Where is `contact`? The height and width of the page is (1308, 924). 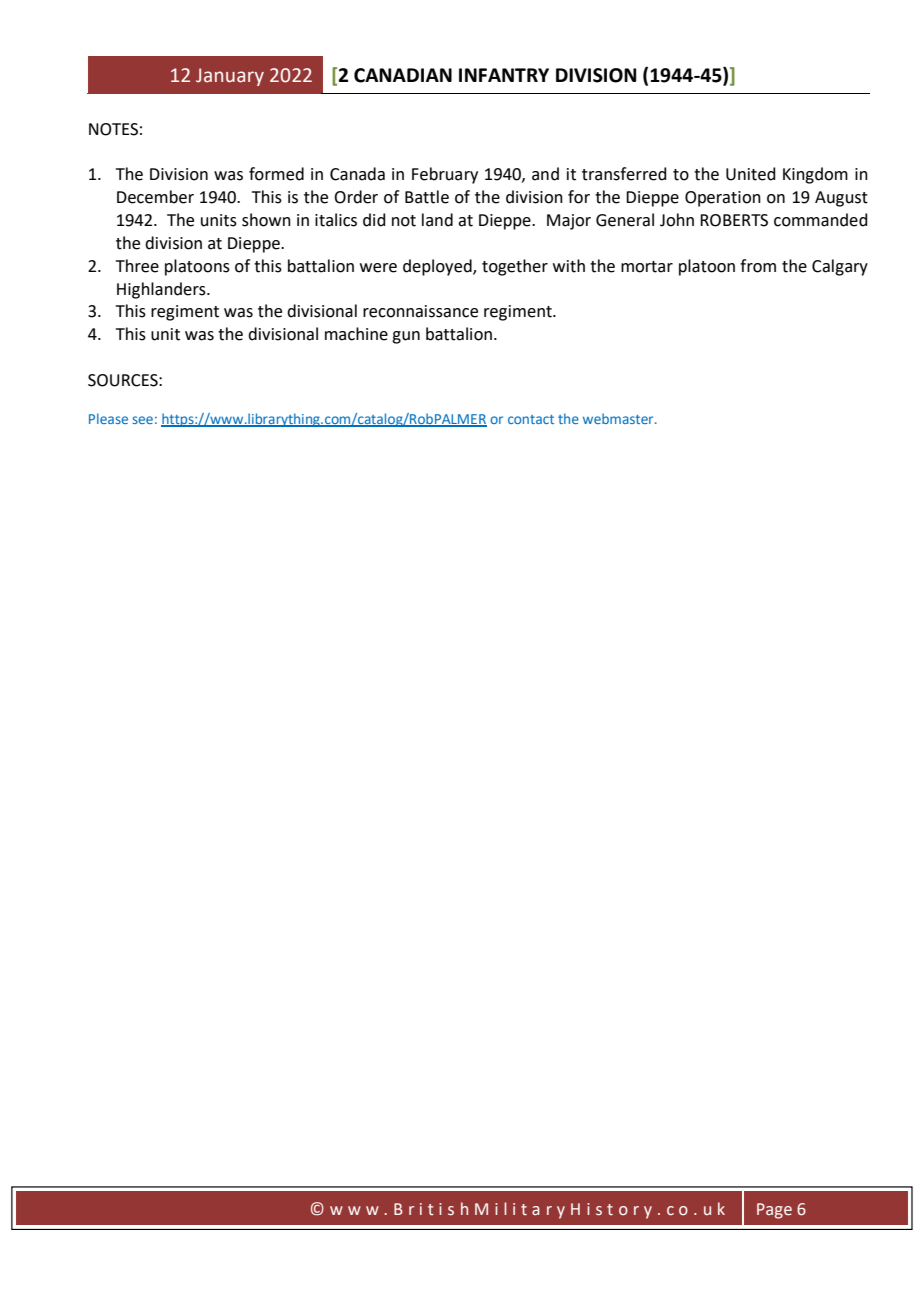 contact is located at coordinates (531, 419).
